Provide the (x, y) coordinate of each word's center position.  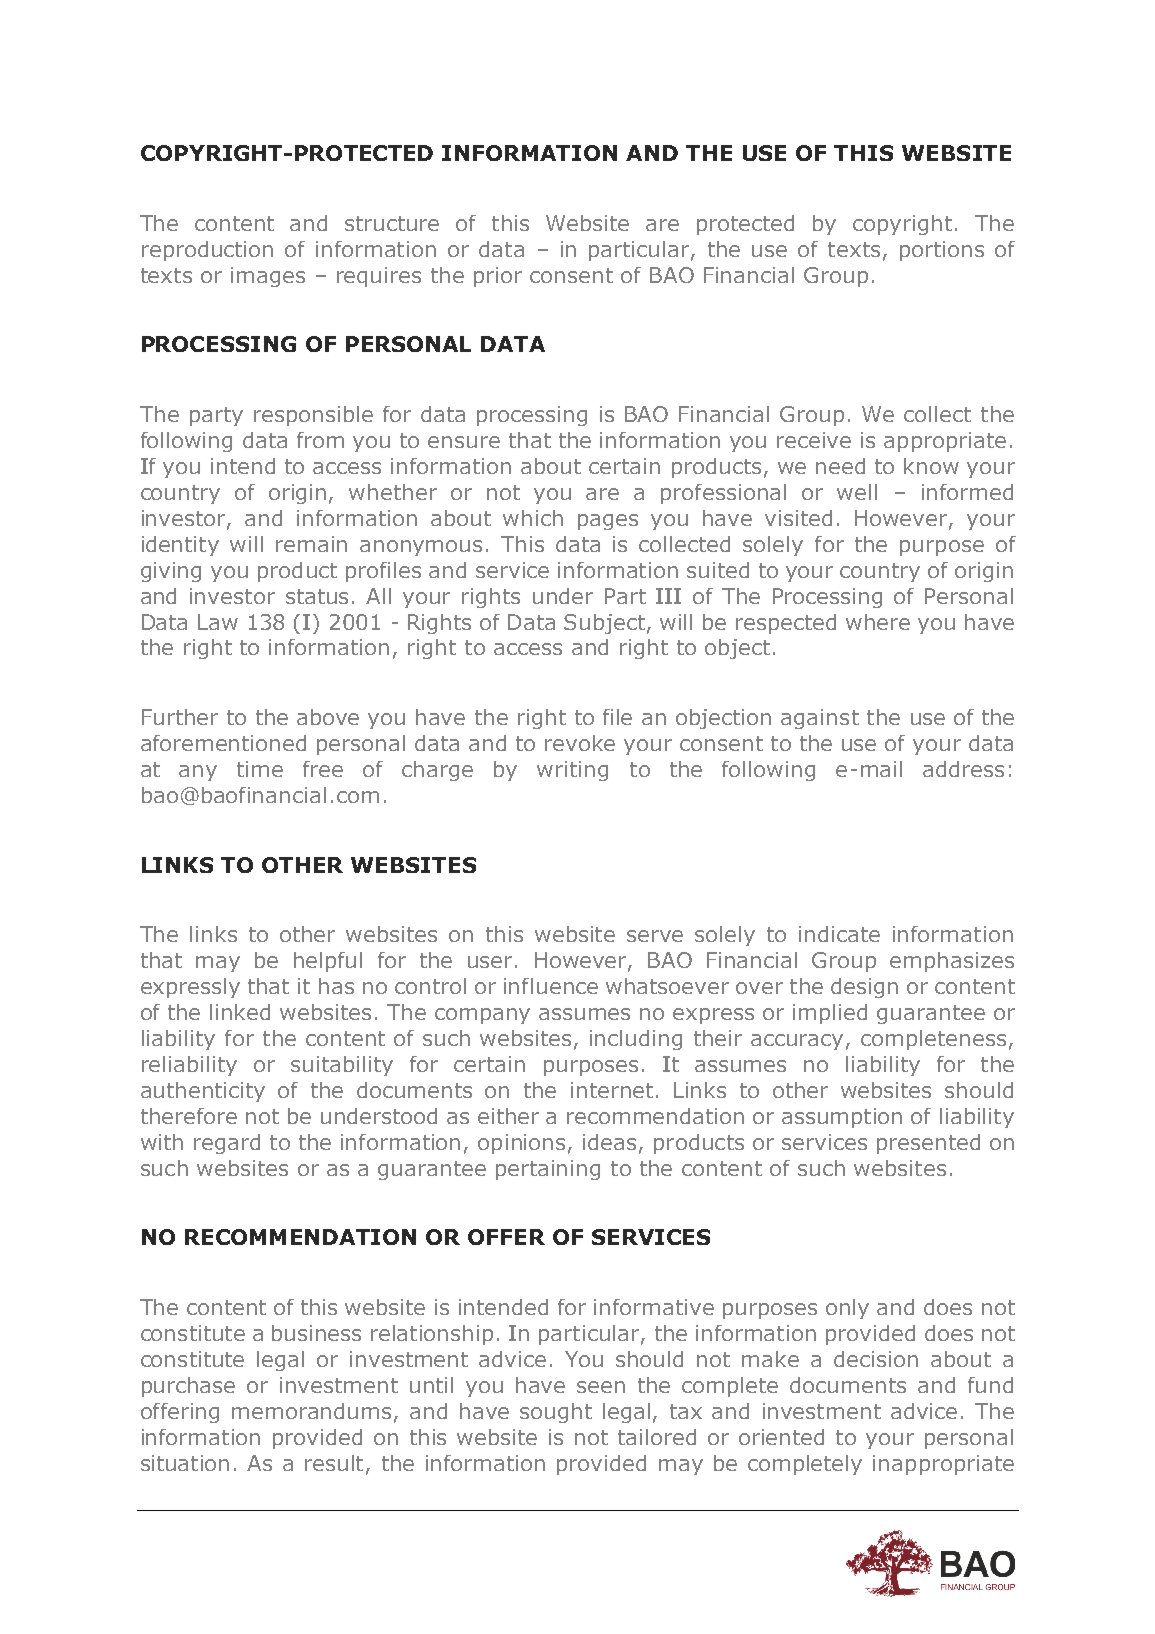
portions (942, 251)
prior (498, 277)
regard (227, 1144)
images (268, 277)
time (260, 769)
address (963, 769)
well (857, 492)
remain (311, 544)
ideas (609, 1142)
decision (876, 1359)
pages (608, 522)
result (336, 1464)
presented (928, 1144)
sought (556, 1413)
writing (572, 771)
